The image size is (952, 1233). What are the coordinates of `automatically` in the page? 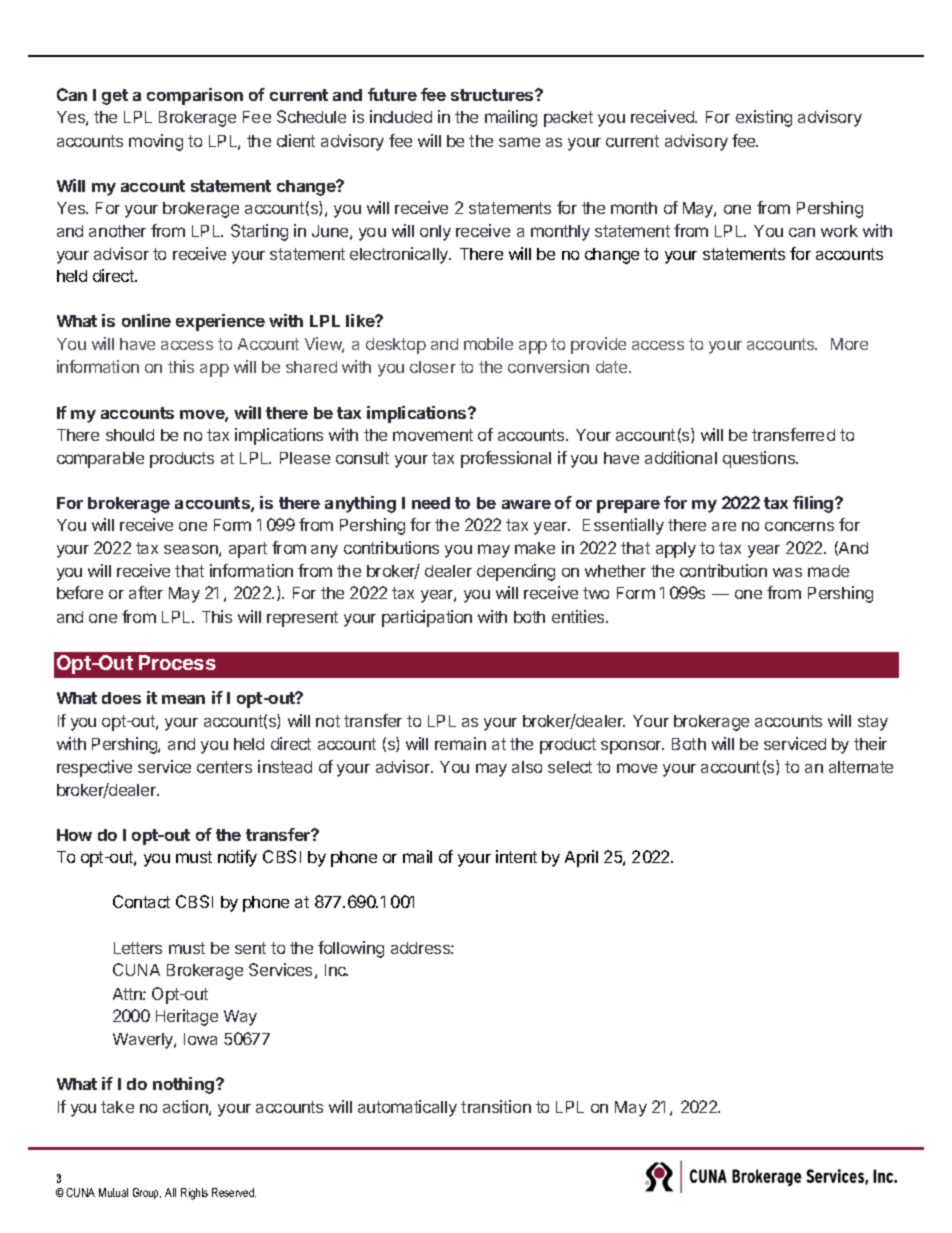 It's located at (407, 1108).
